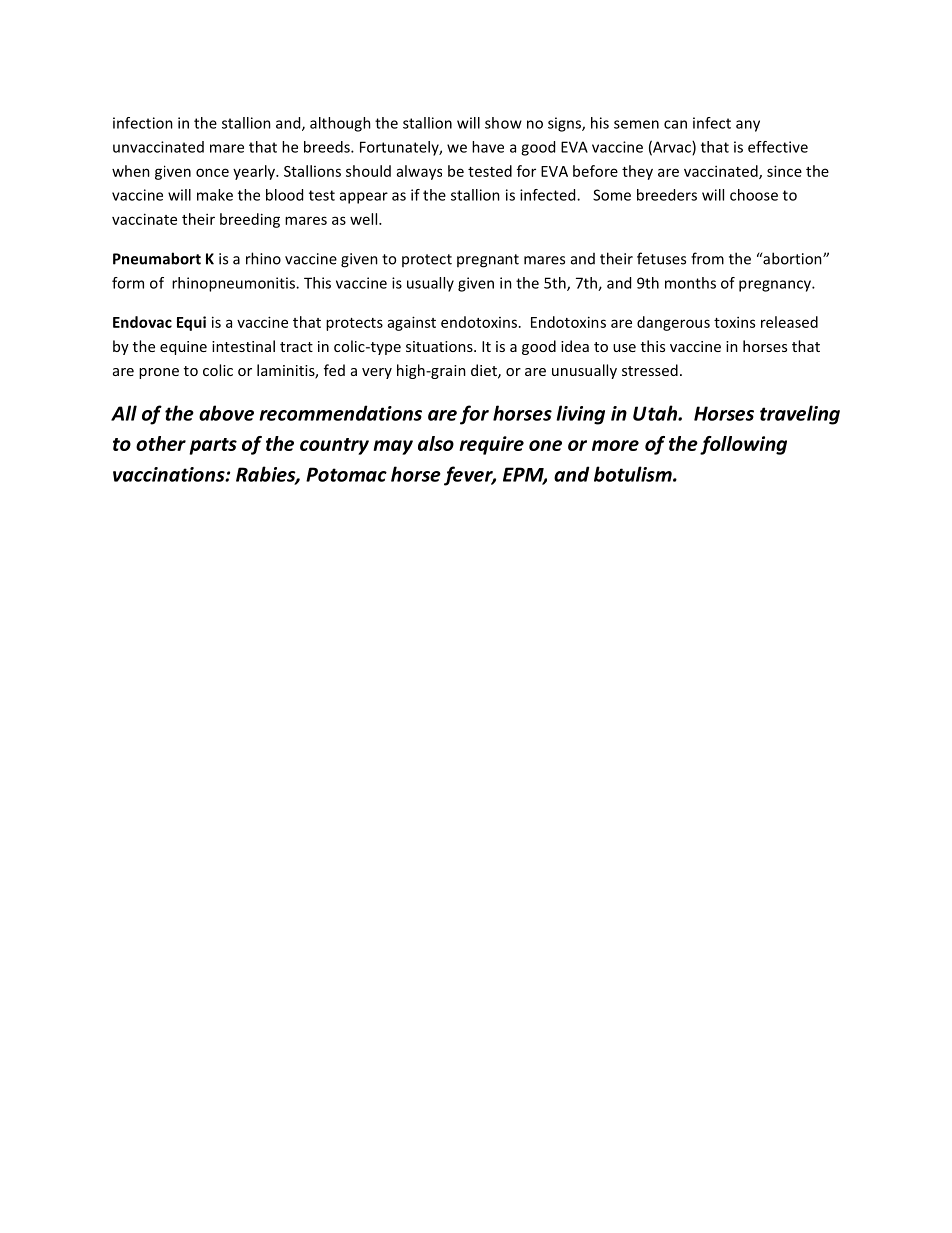  Describe the element at coordinates (690, 283) in the screenshot. I see `months` at that location.
